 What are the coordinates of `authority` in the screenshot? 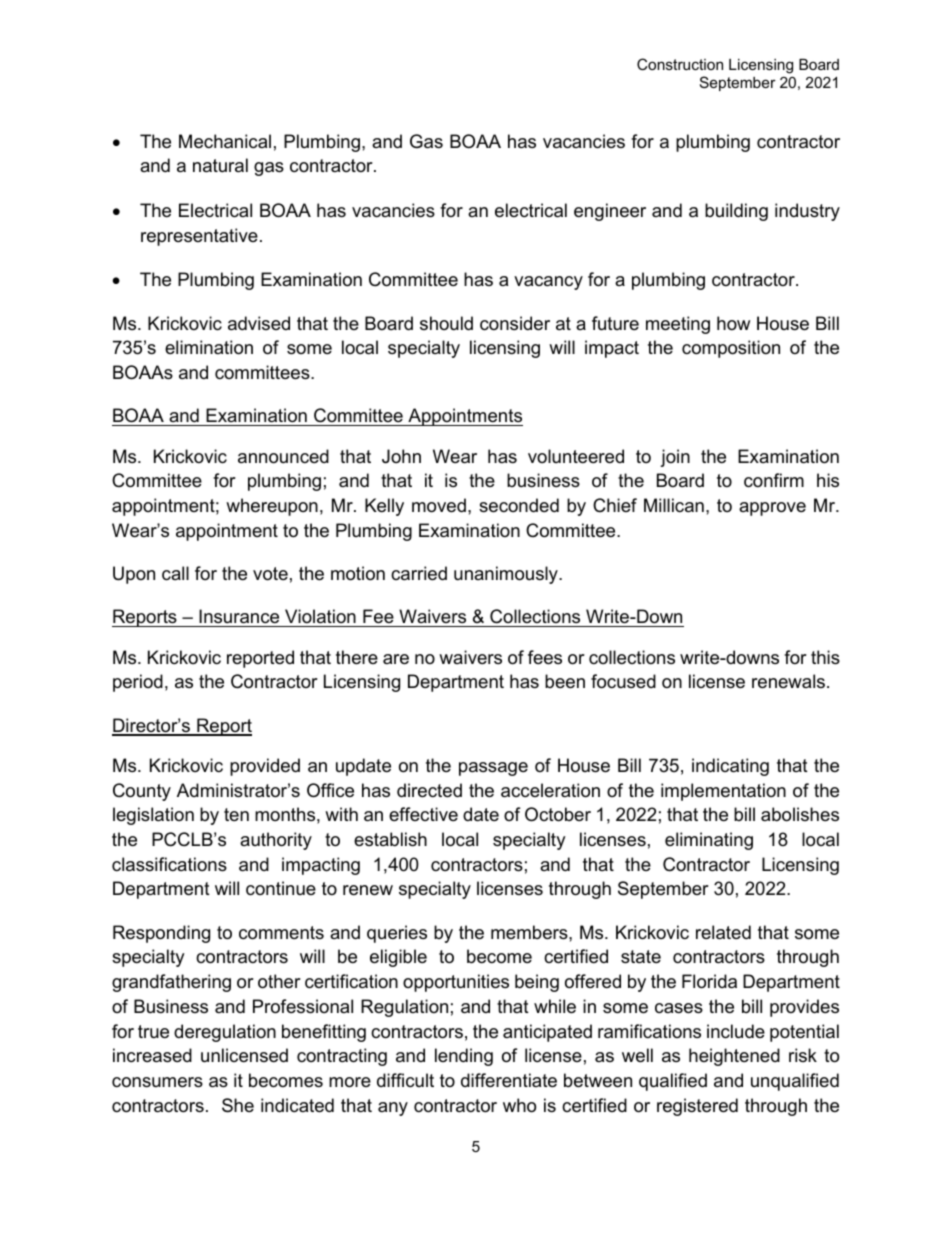 It's located at (276, 841).
